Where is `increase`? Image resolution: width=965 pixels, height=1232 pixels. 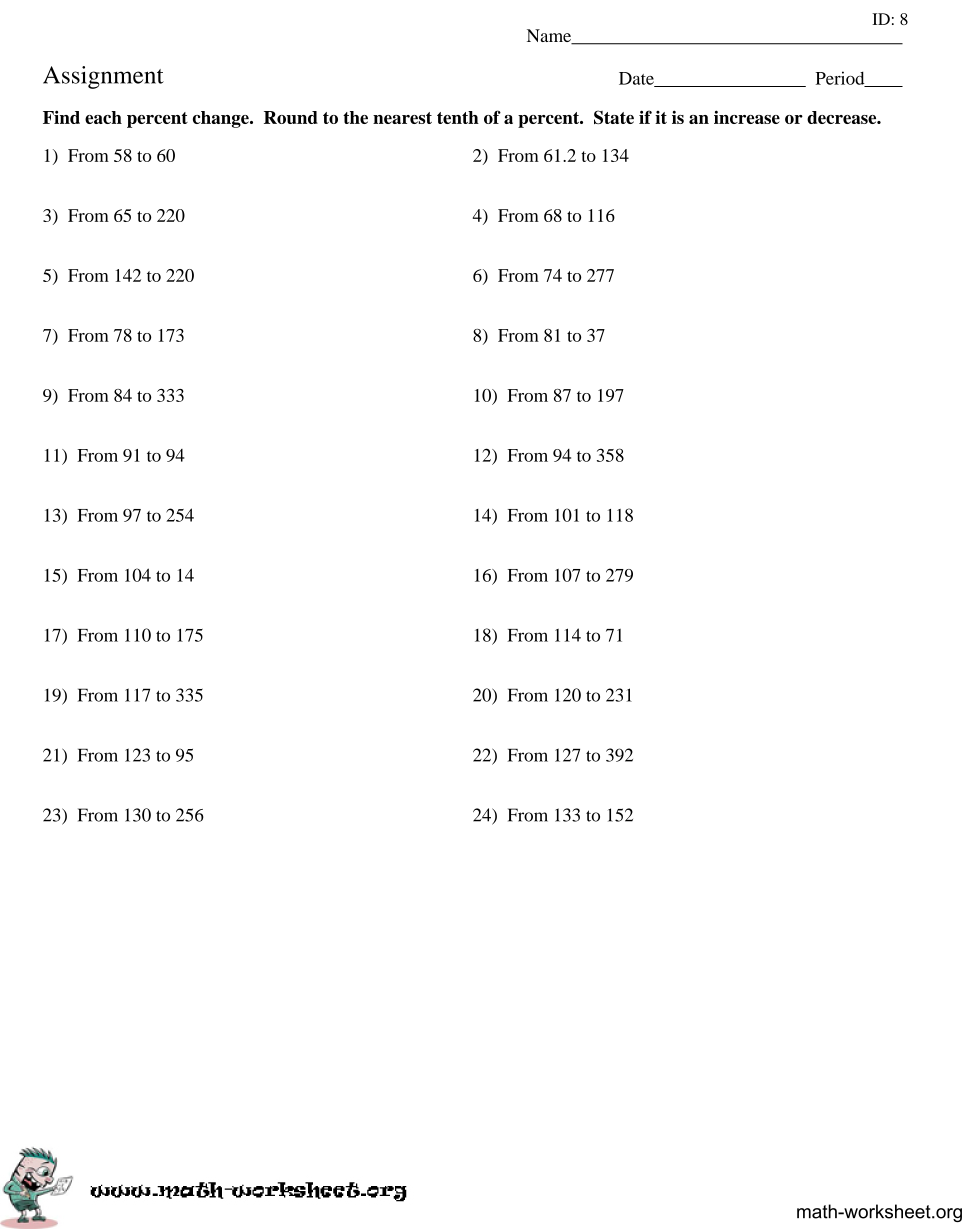 increase is located at coordinates (747, 117).
